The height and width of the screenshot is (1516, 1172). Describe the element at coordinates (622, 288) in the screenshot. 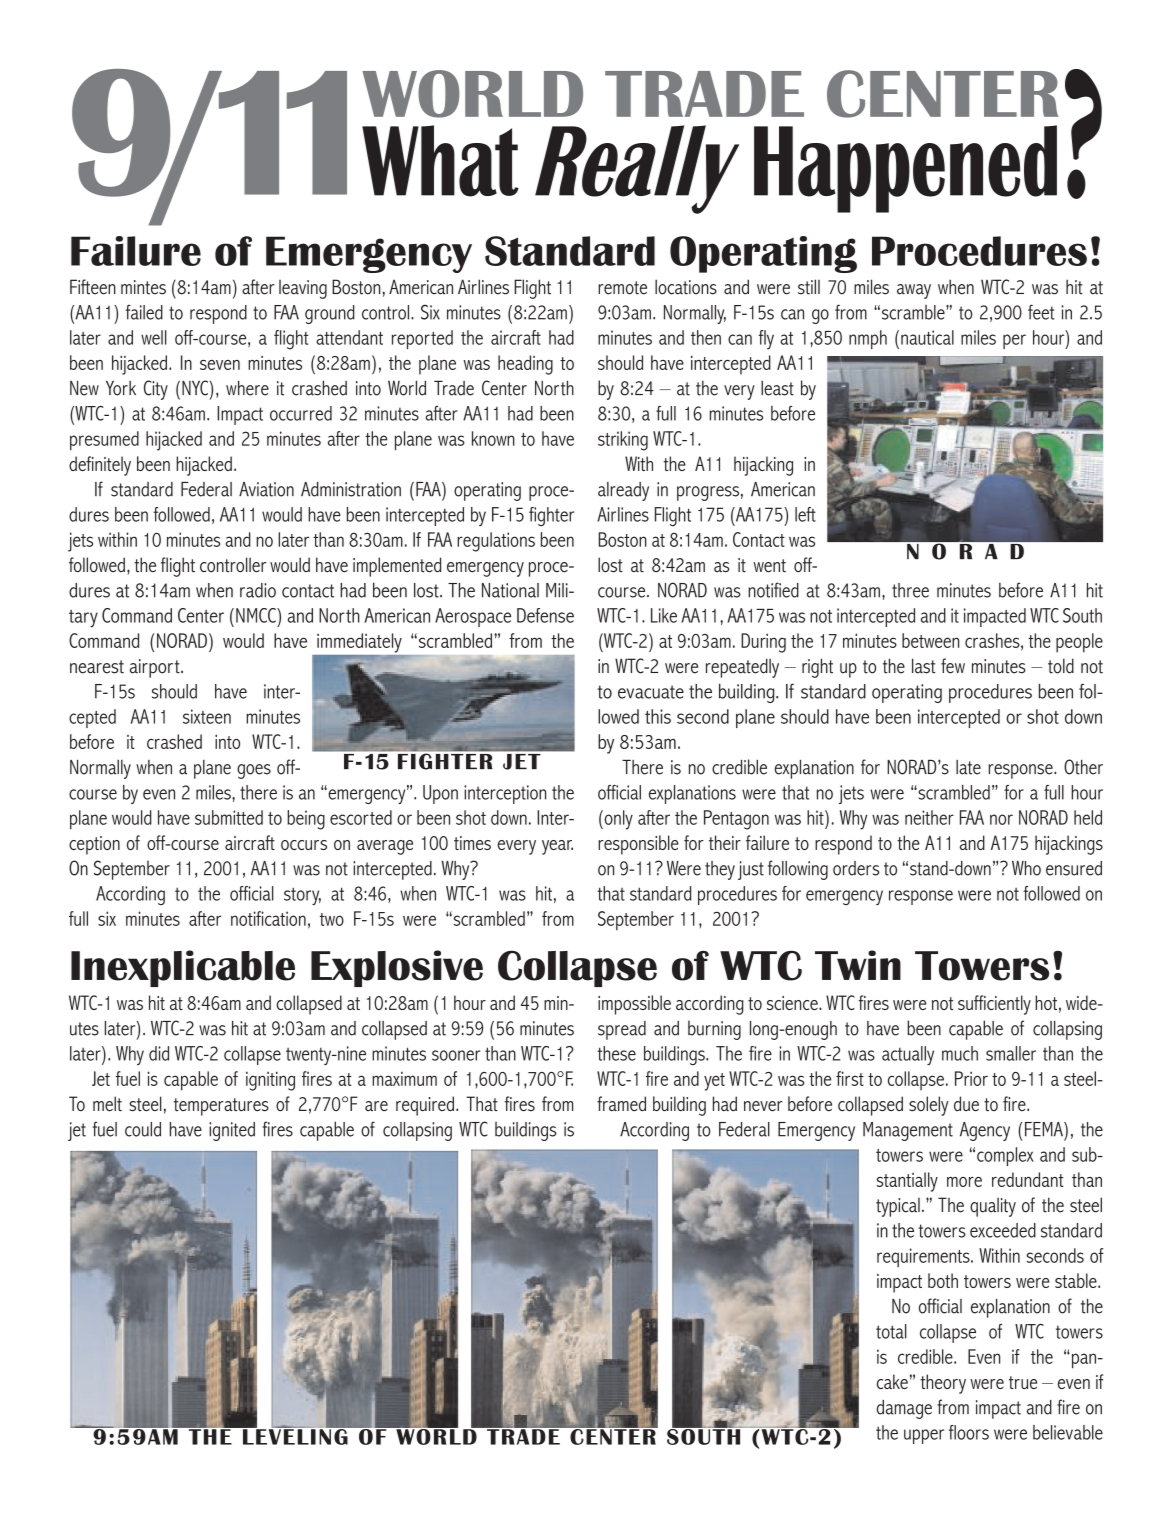

I see `remote` at that location.
